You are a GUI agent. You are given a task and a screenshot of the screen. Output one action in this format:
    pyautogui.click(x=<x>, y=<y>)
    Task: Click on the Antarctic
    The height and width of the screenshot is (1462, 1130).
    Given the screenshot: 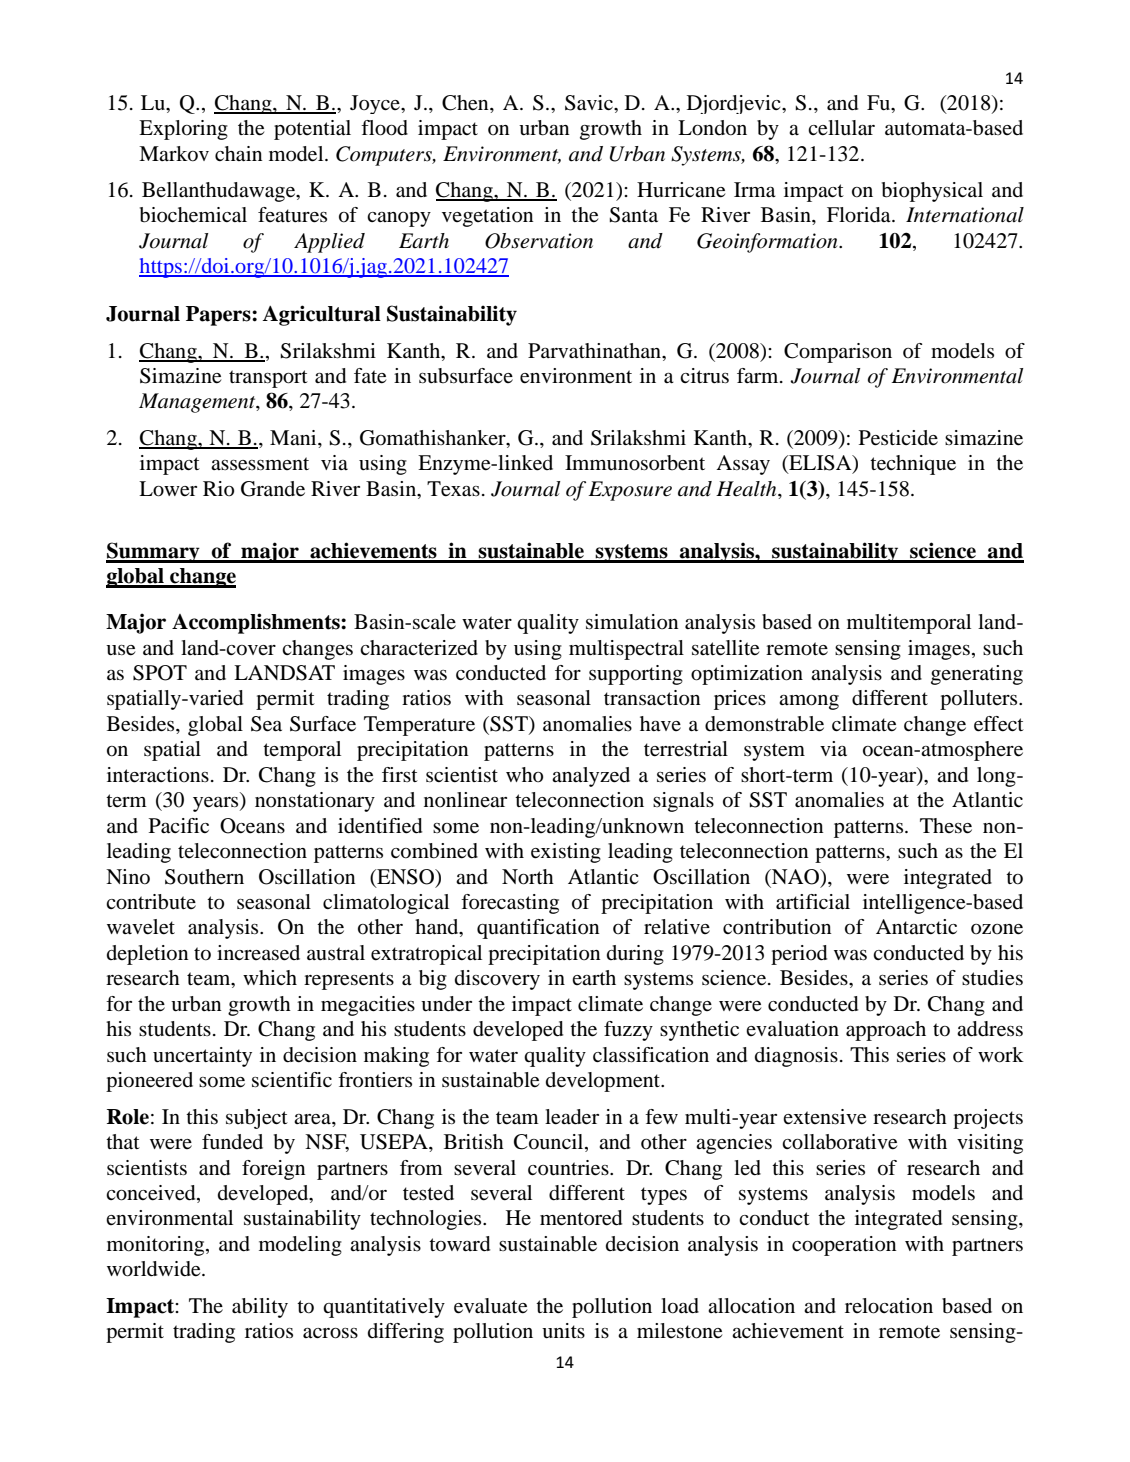 What is the action you would take?
    pyautogui.click(x=916, y=926)
